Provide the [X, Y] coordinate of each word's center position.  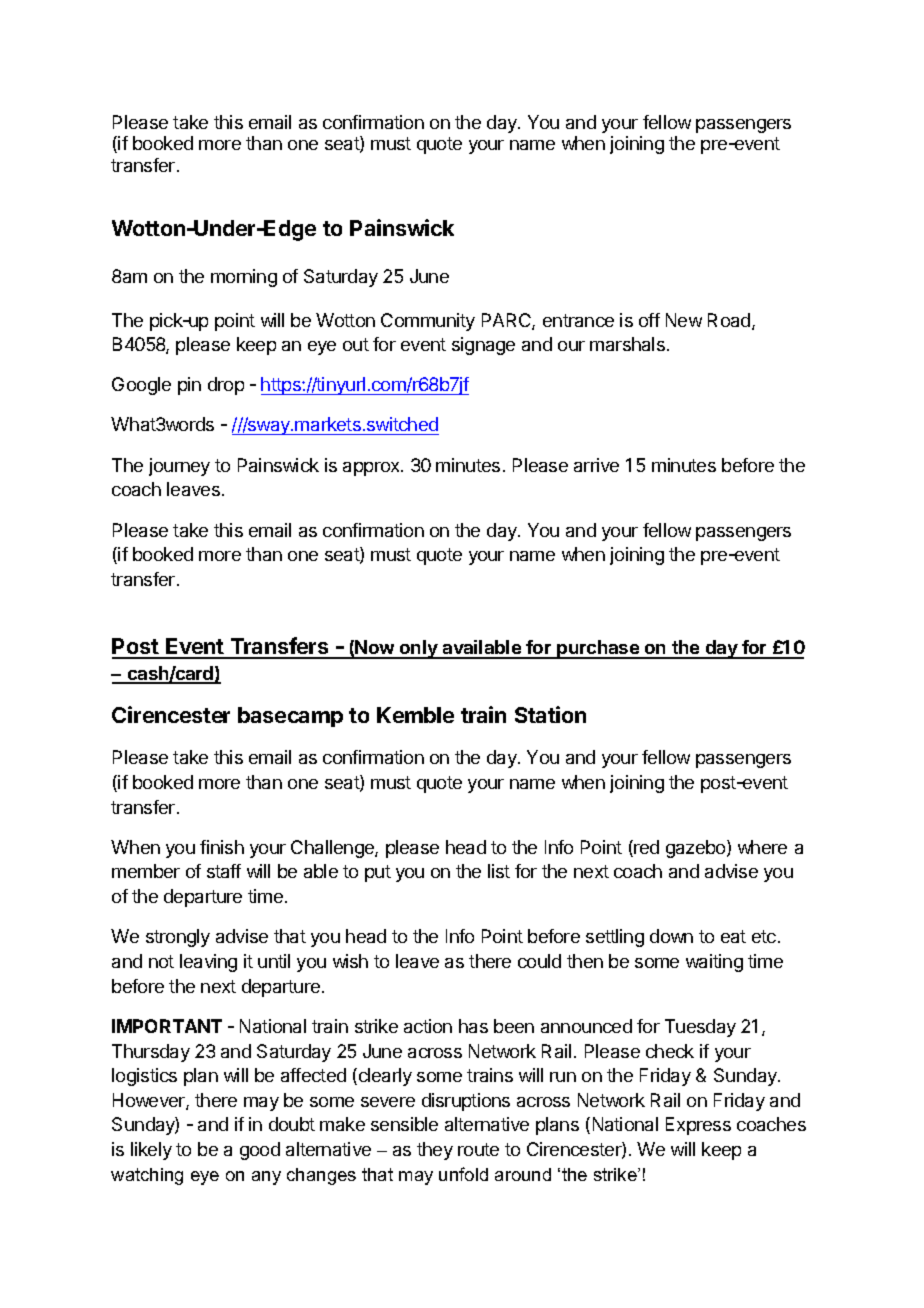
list [499, 871]
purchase [598, 649]
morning [244, 278]
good [260, 1151]
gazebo [697, 849]
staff [224, 871]
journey [179, 467]
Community [428, 322]
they [435, 1151]
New [684, 320]
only [419, 649]
